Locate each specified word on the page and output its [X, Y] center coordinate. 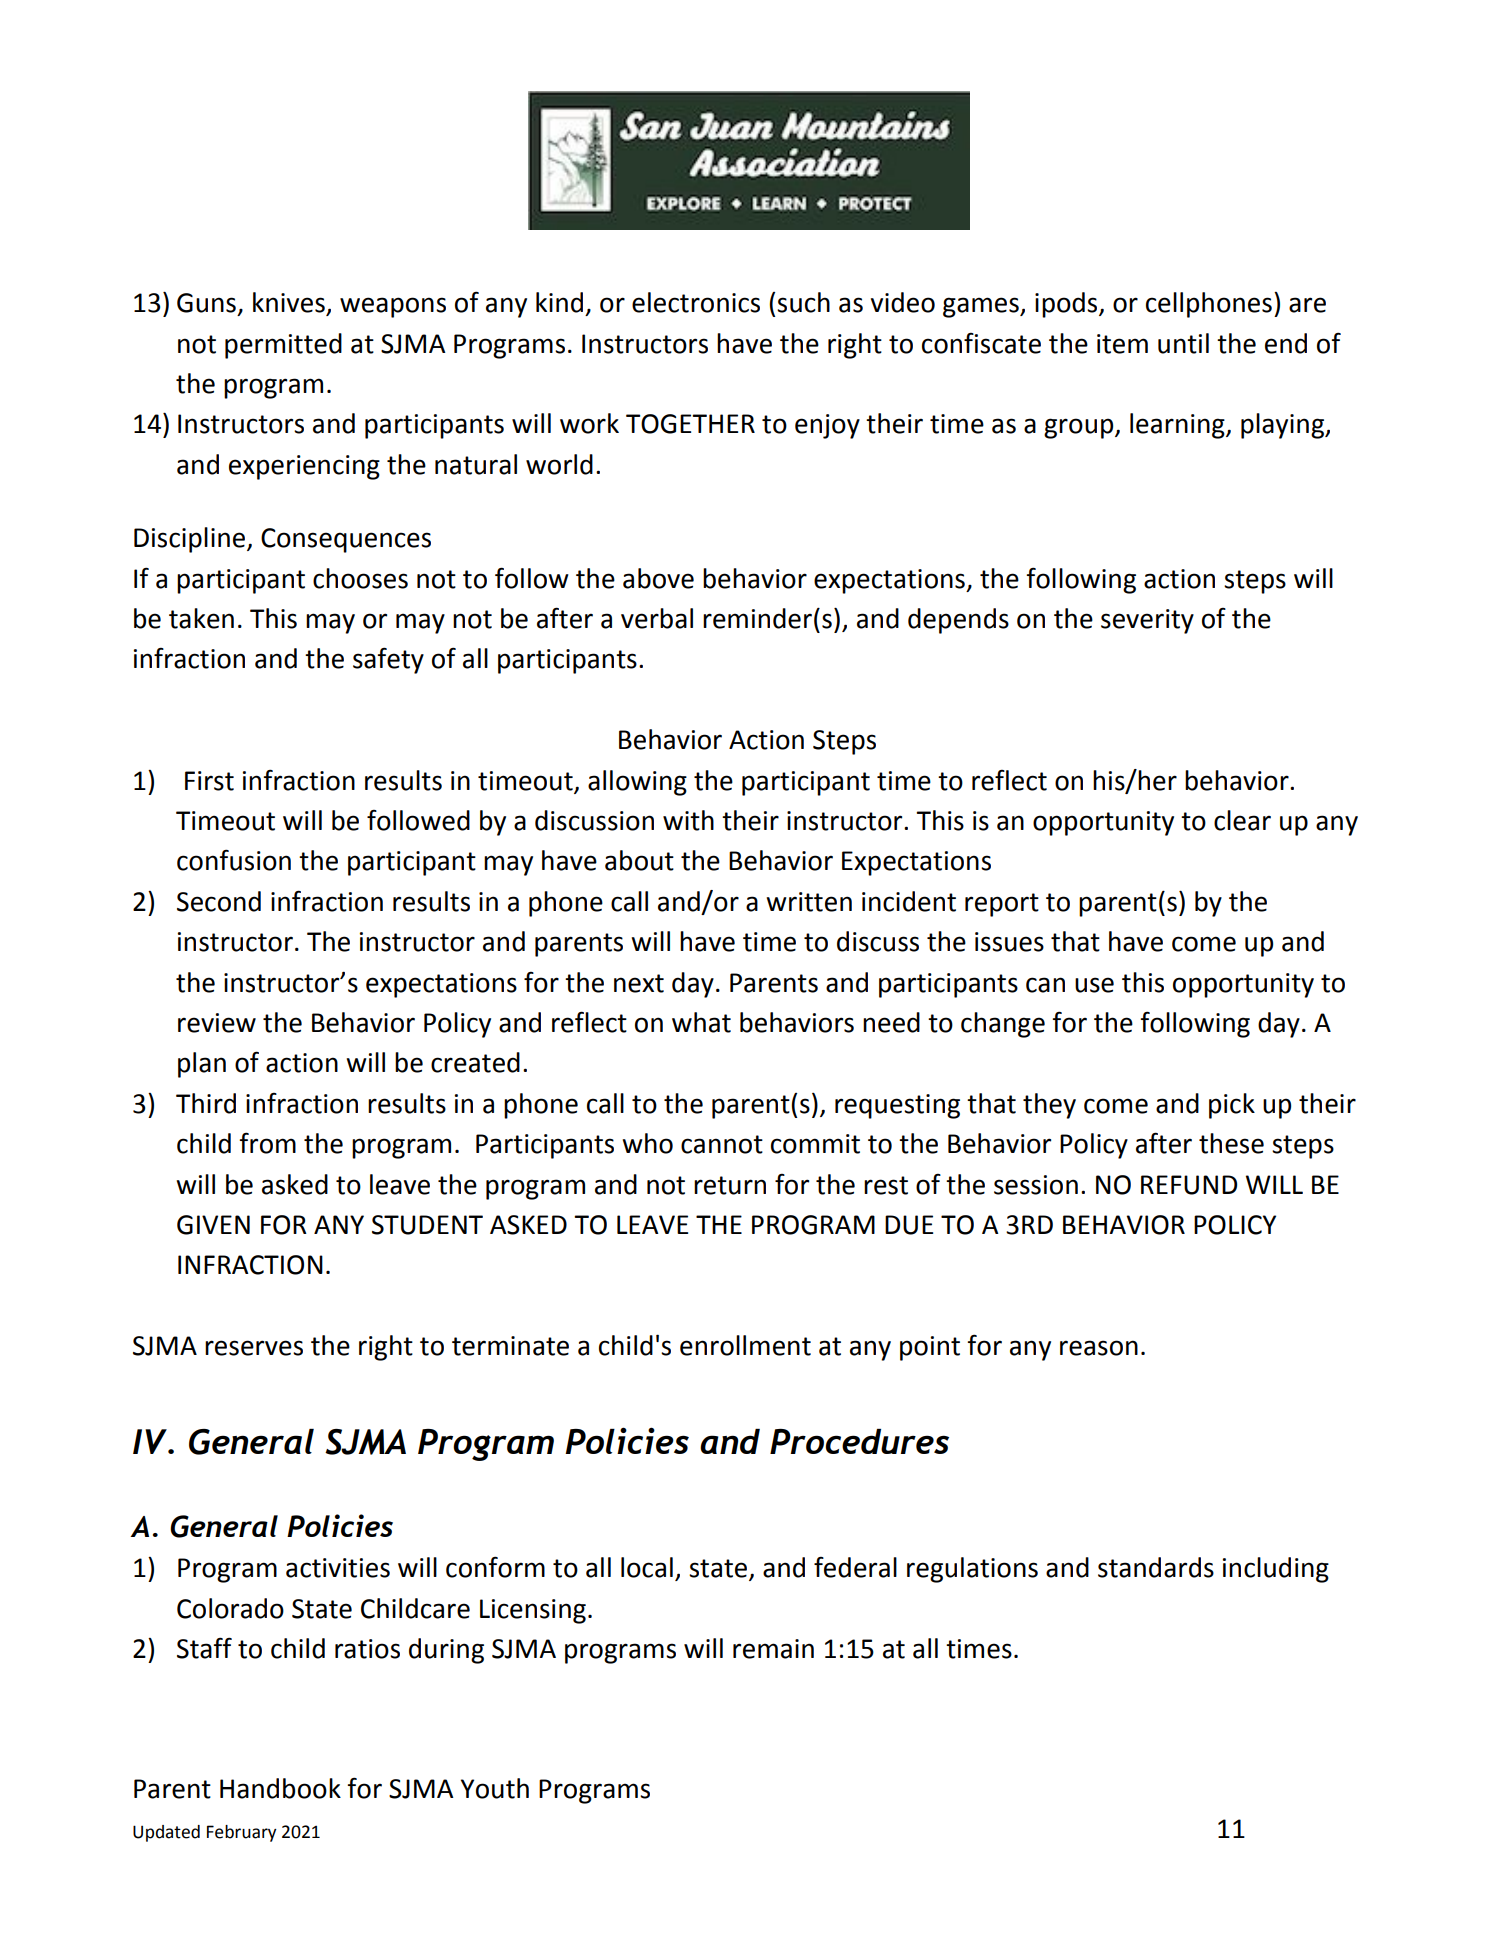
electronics [696, 302]
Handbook [280, 1788]
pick [1232, 1106]
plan [202, 1065]
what [701, 1022]
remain [773, 1649]
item [1122, 344]
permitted [283, 346]
